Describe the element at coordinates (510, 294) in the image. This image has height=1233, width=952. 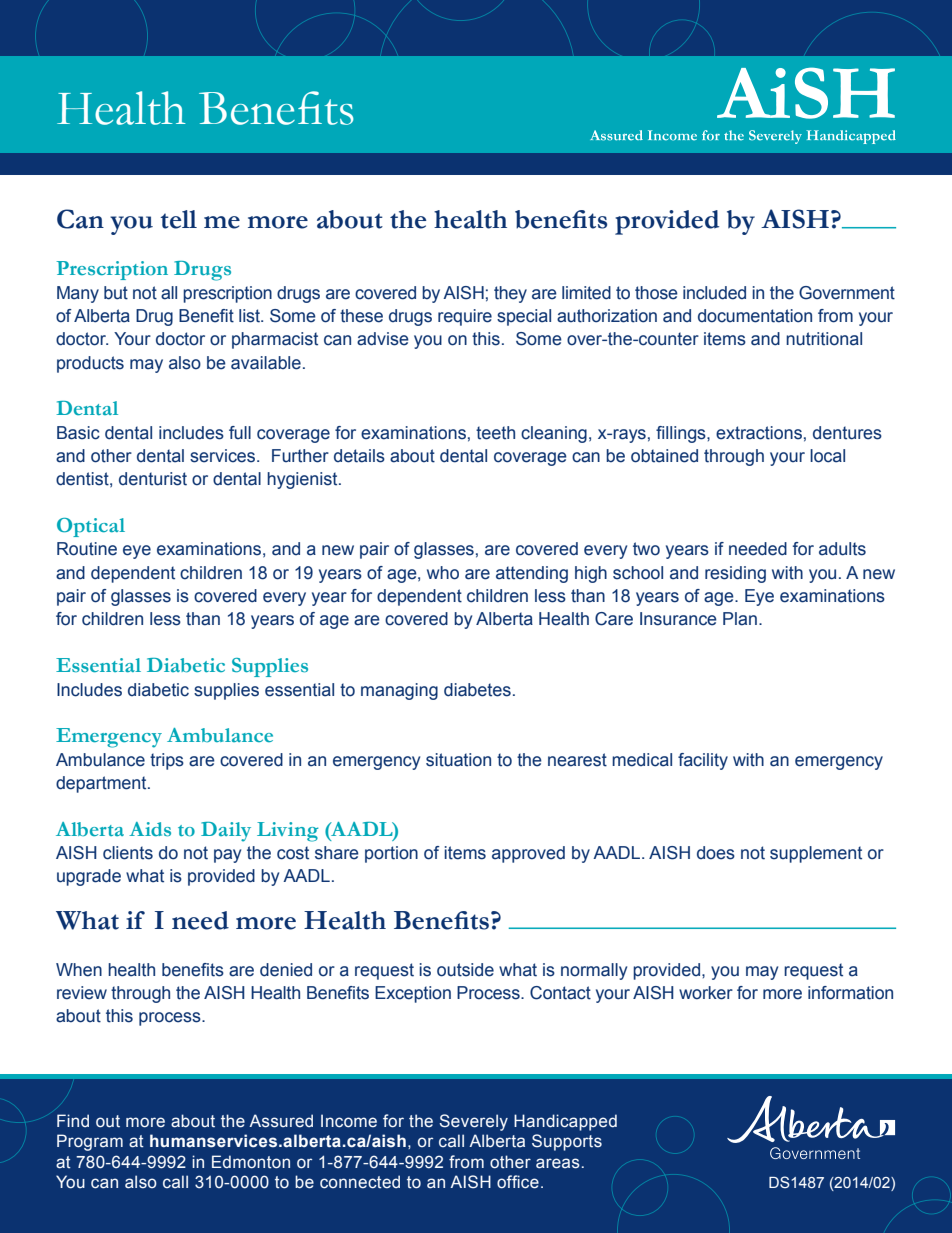
I see `they` at that location.
